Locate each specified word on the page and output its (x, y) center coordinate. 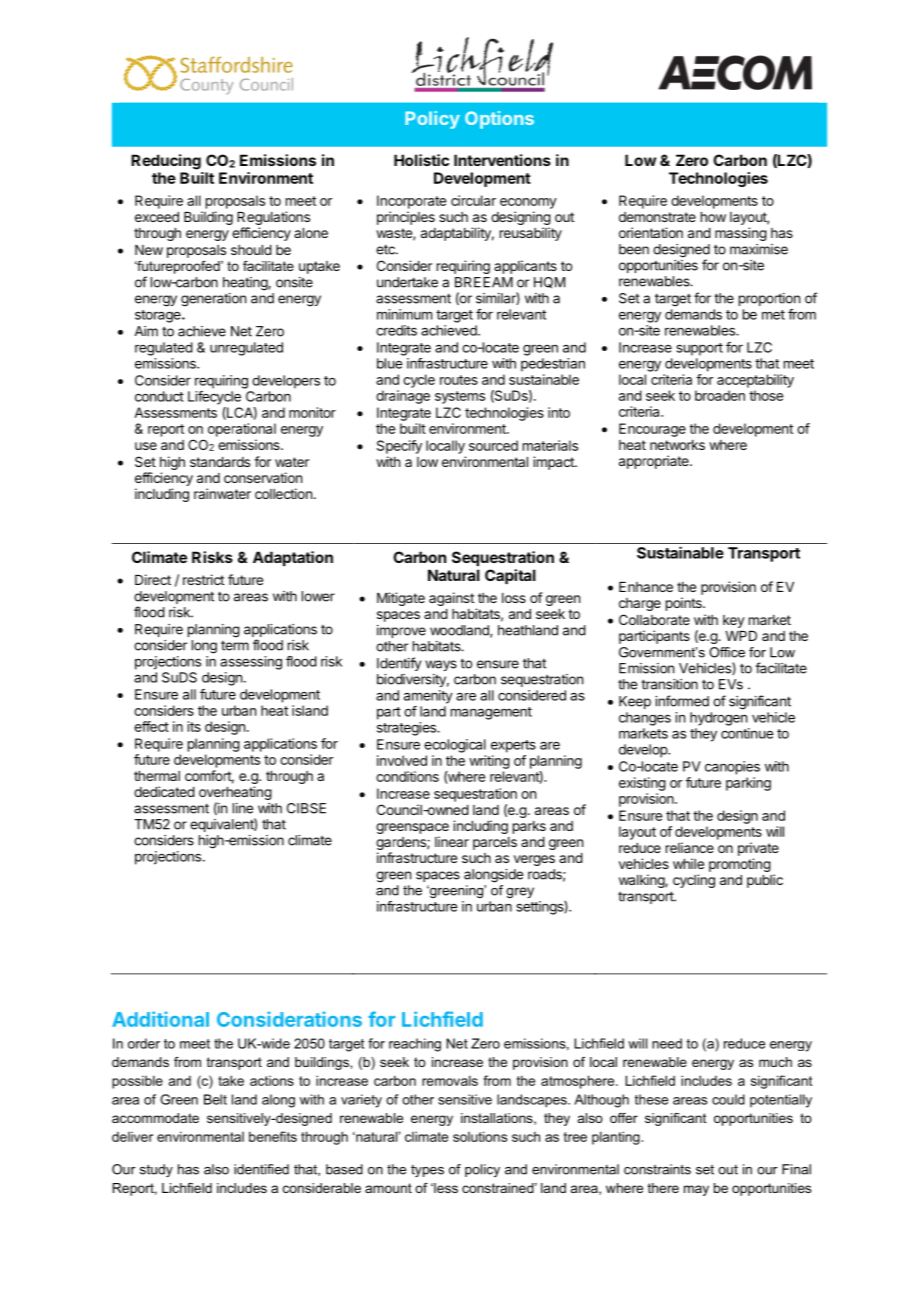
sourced (493, 445)
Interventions (502, 160)
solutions (480, 1136)
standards (220, 462)
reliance (690, 847)
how (713, 217)
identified (261, 1169)
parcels (495, 843)
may (696, 1190)
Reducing (166, 162)
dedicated (164, 791)
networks (677, 445)
